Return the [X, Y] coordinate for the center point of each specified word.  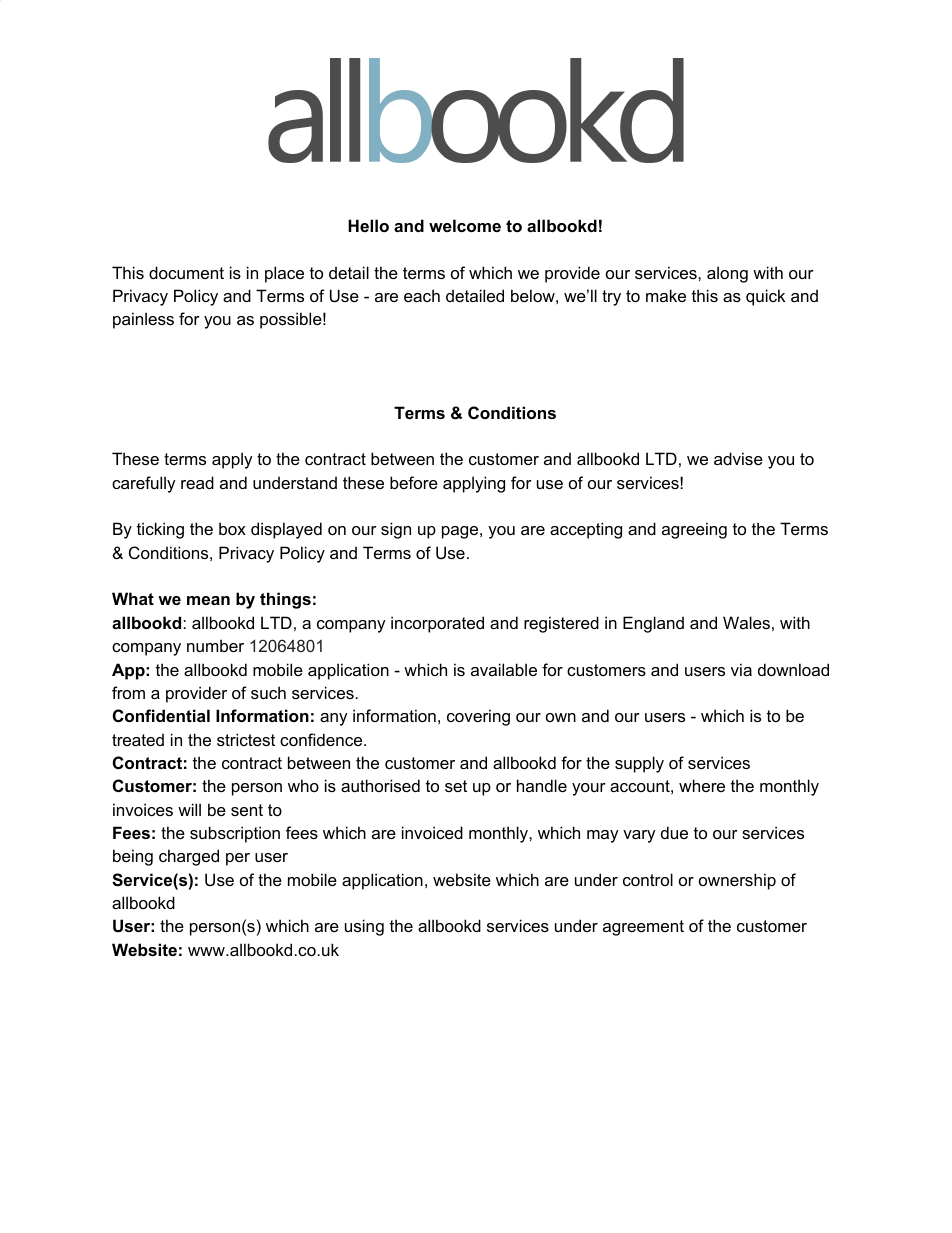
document [186, 272]
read [197, 482]
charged [189, 857]
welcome [465, 225]
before [414, 482]
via [741, 669]
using [364, 927]
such [268, 692]
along [727, 274]
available [504, 669]
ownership [737, 881]
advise [738, 458]
